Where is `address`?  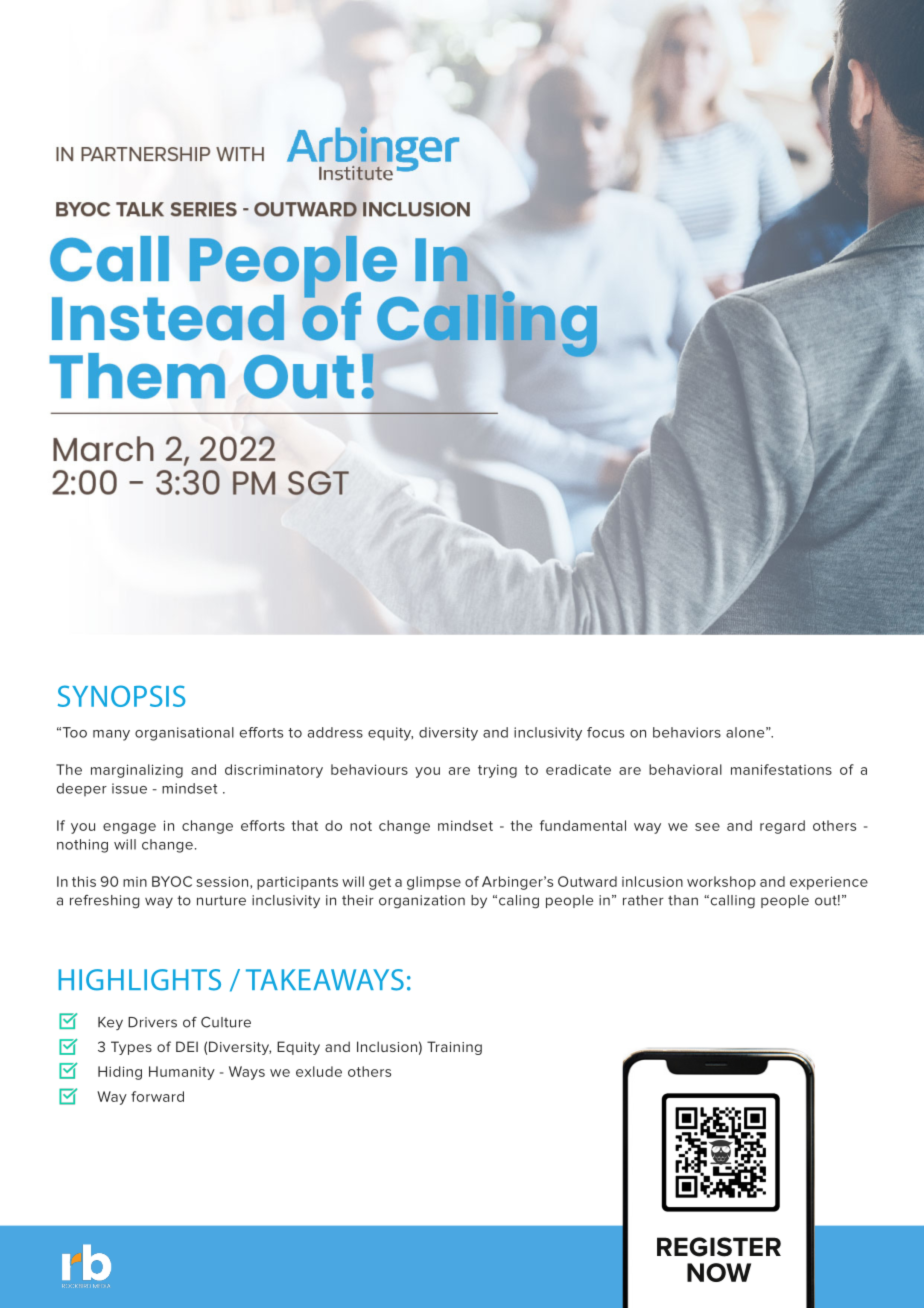 address is located at coordinates (335, 732).
